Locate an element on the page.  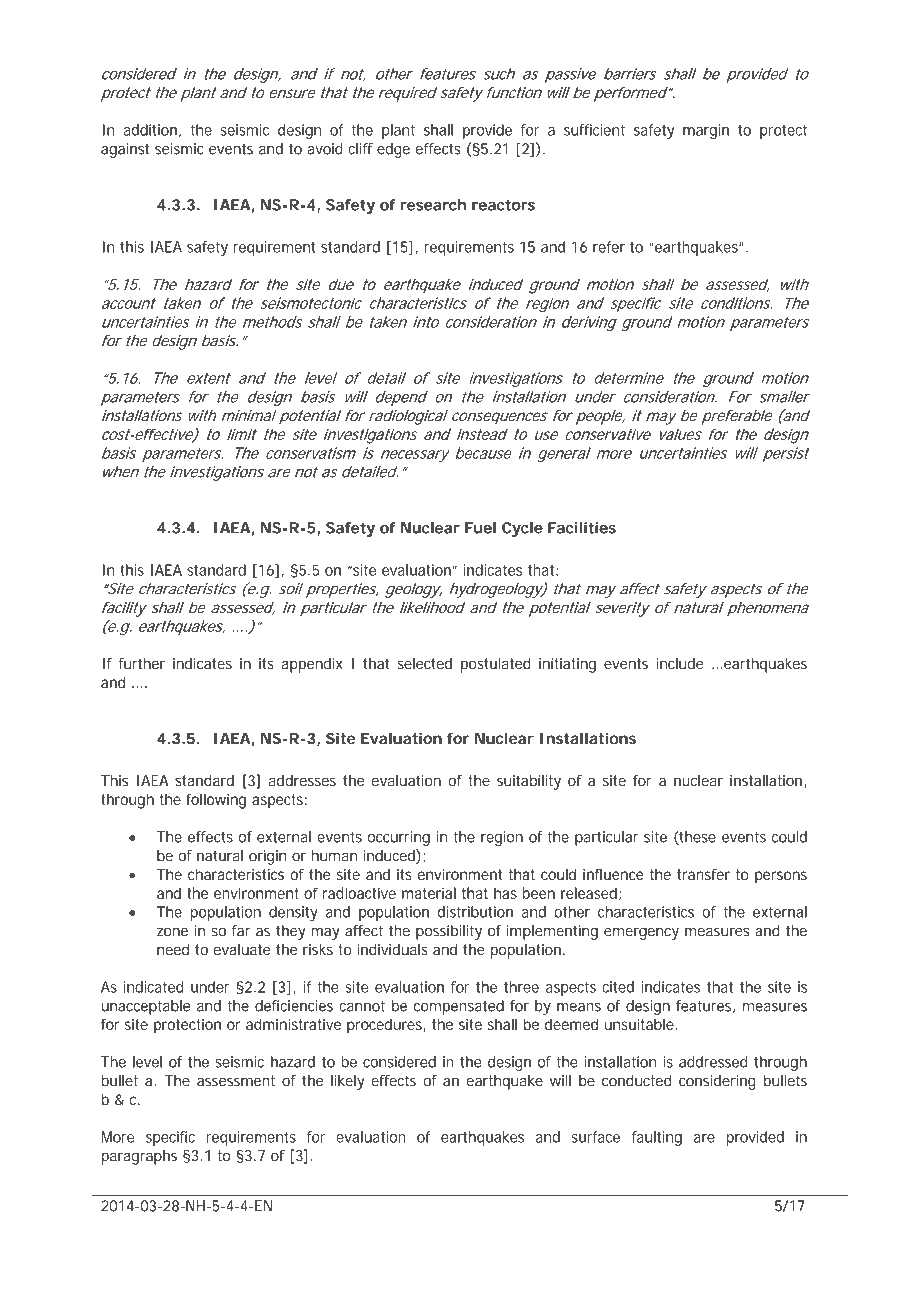
assessment is located at coordinates (236, 1081).
